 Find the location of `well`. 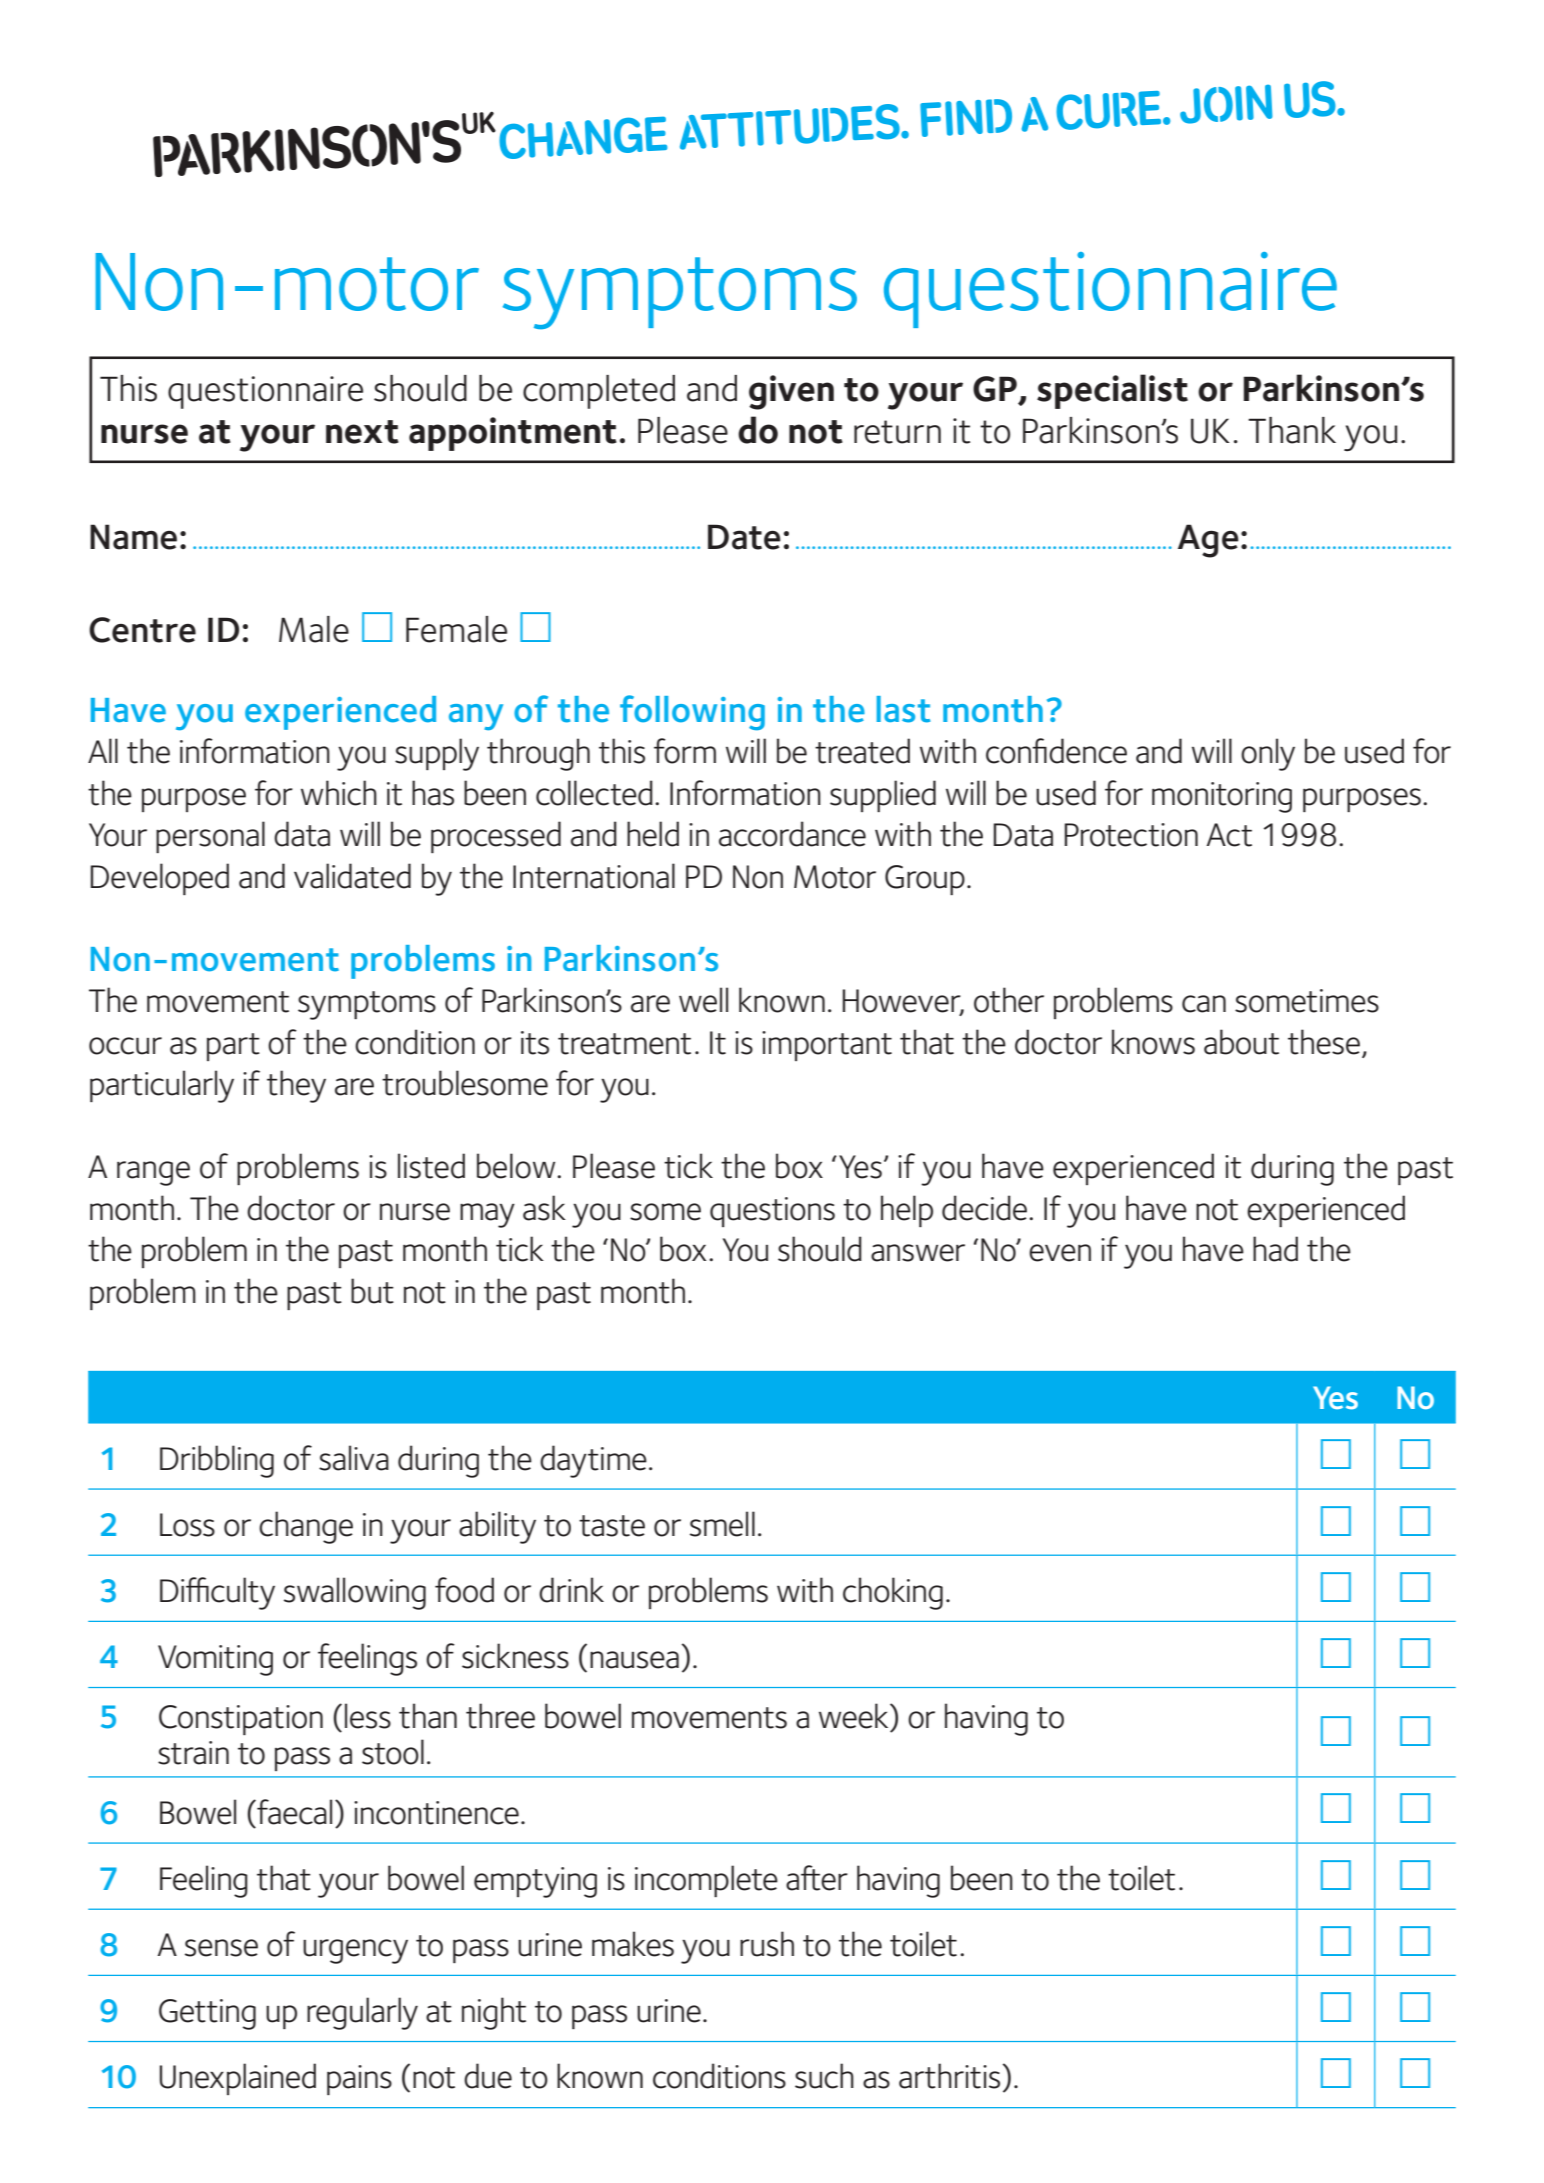

well is located at coordinates (703, 1000).
